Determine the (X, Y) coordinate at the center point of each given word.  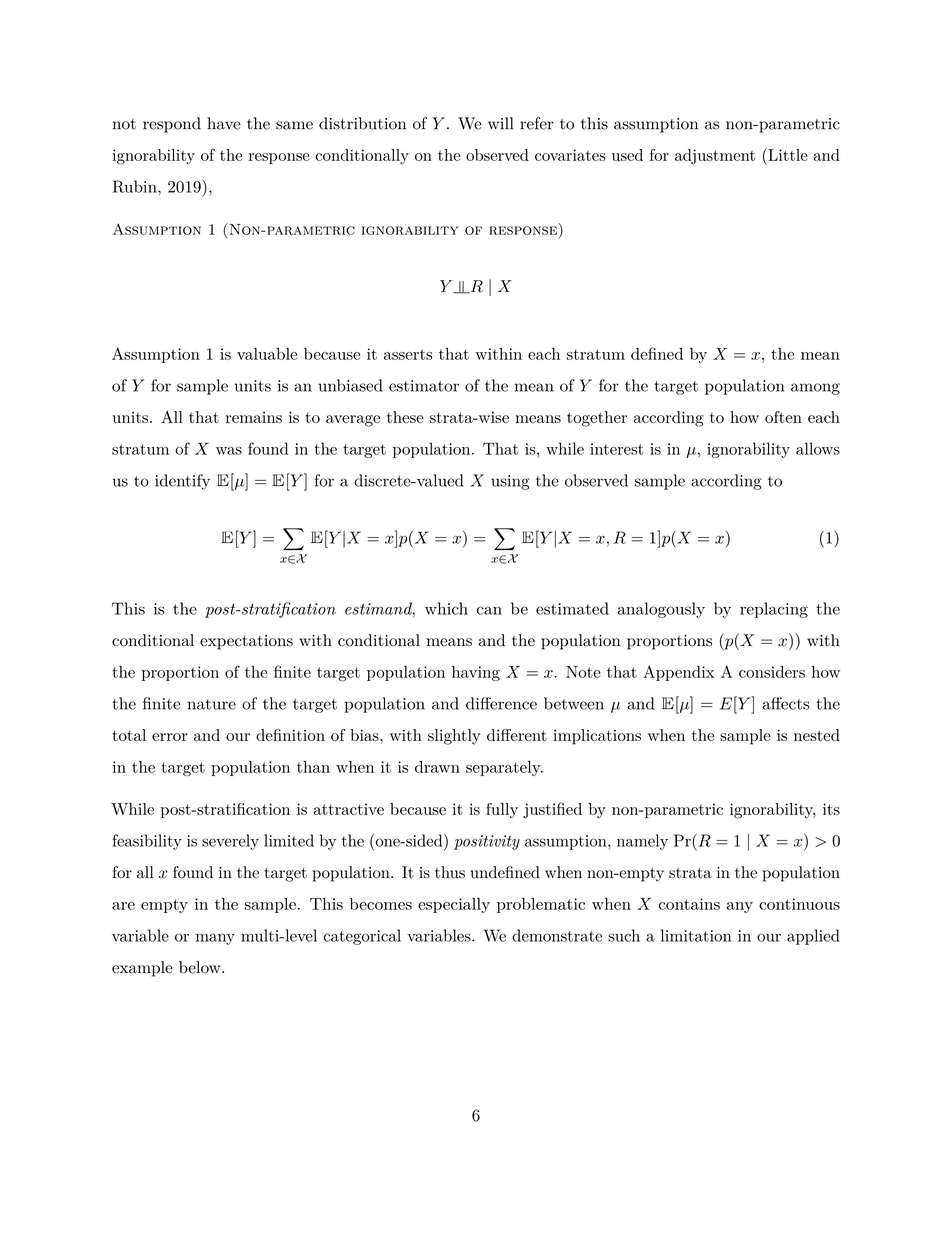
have (224, 123)
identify (182, 482)
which (446, 608)
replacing (774, 610)
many (215, 939)
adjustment (715, 157)
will (501, 123)
